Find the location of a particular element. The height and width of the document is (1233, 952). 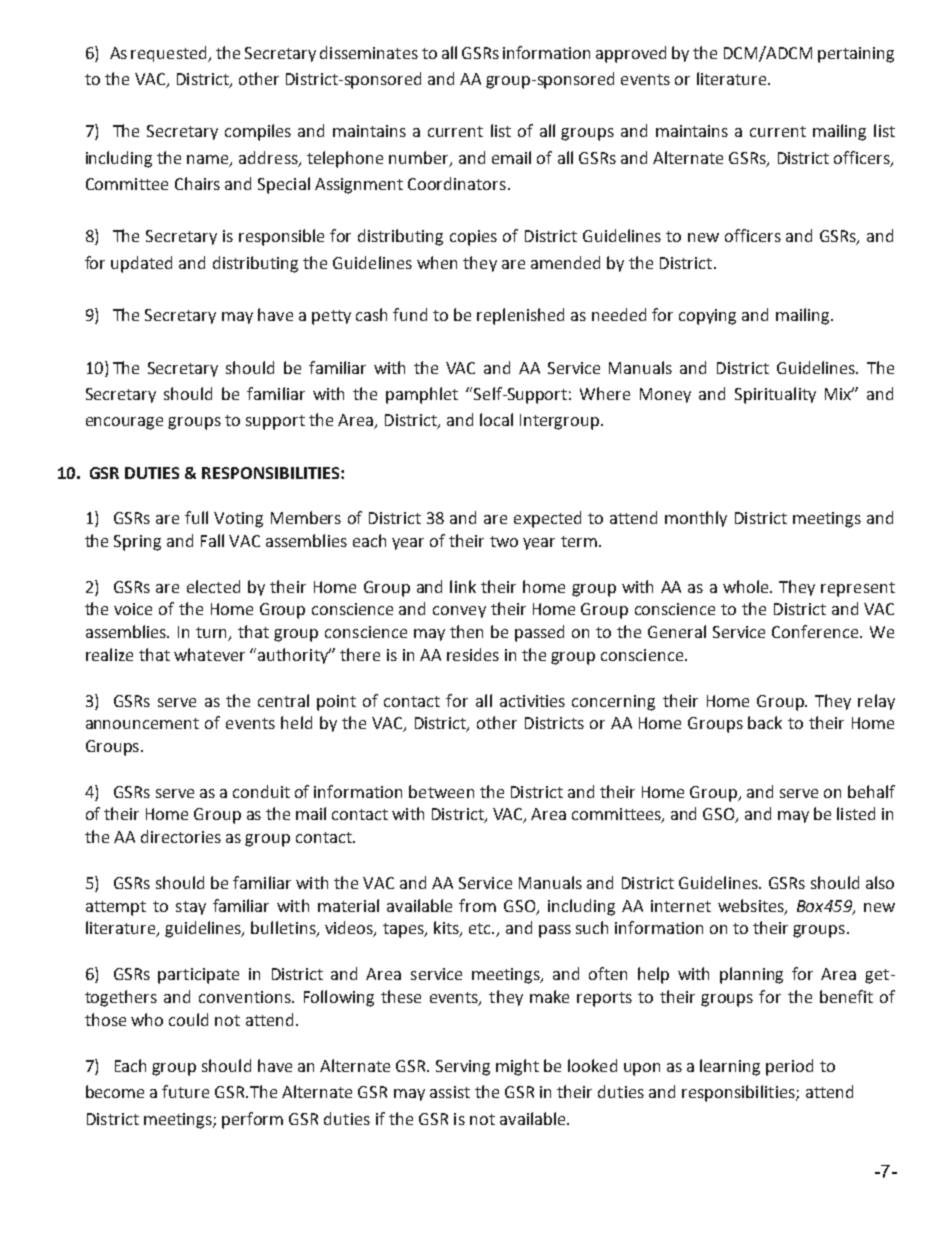

pertaining is located at coordinates (856, 55).
